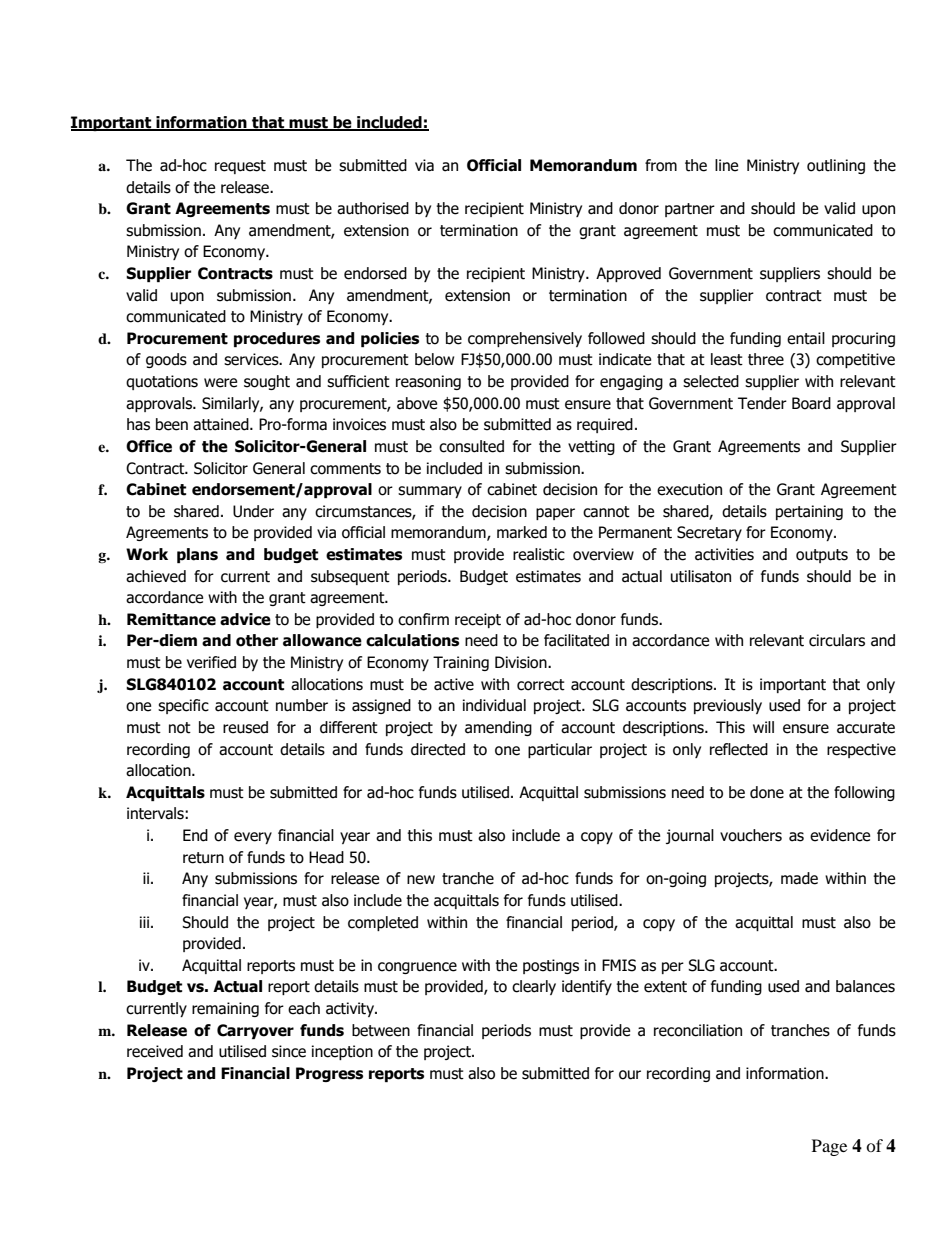  Describe the element at coordinates (211, 662) in the screenshot. I see `verified` at that location.
